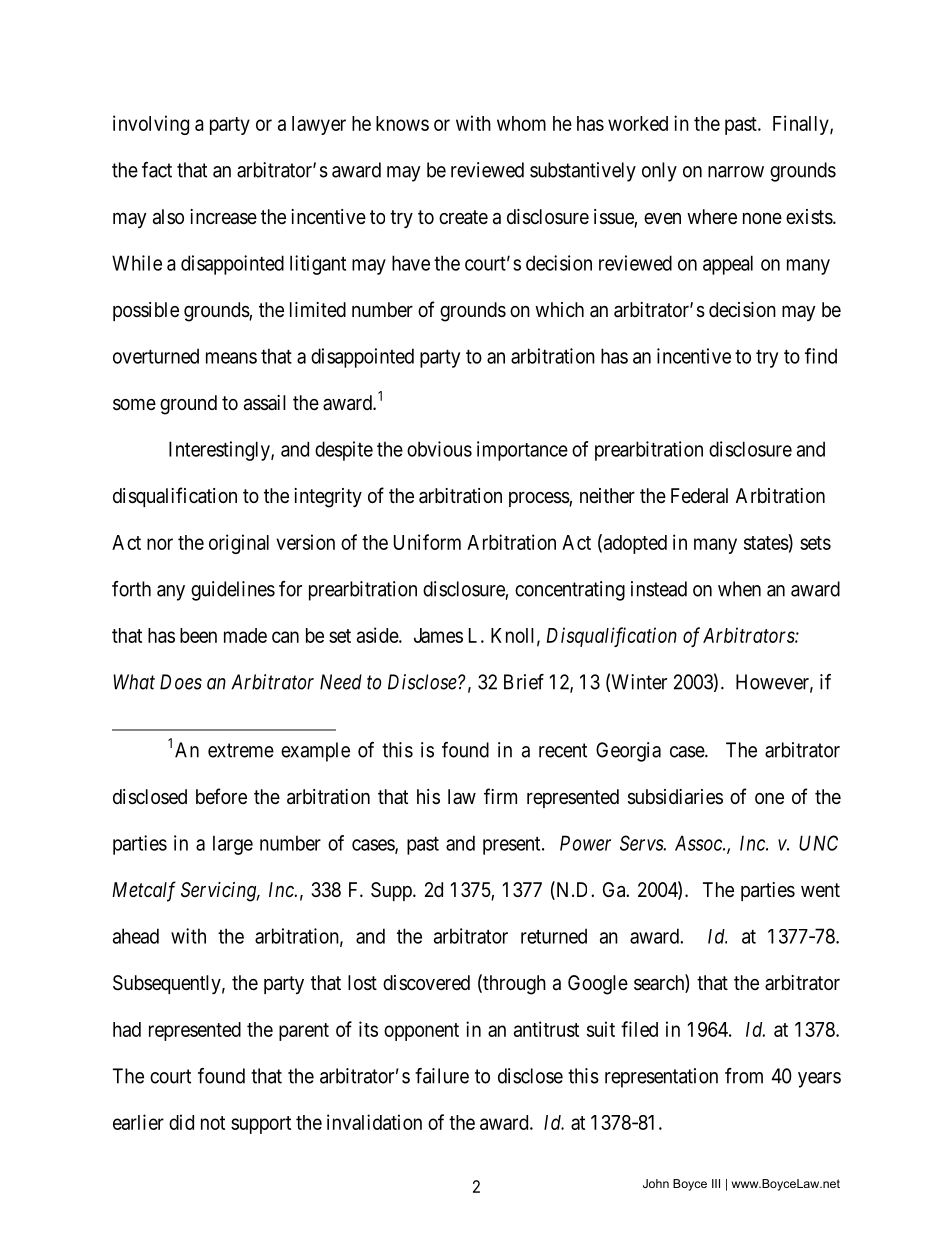 Image resolution: width=952 pixels, height=1233 pixels. What do you see at coordinates (675, 797) in the image?
I see `subsidiaries` at bounding box center [675, 797].
